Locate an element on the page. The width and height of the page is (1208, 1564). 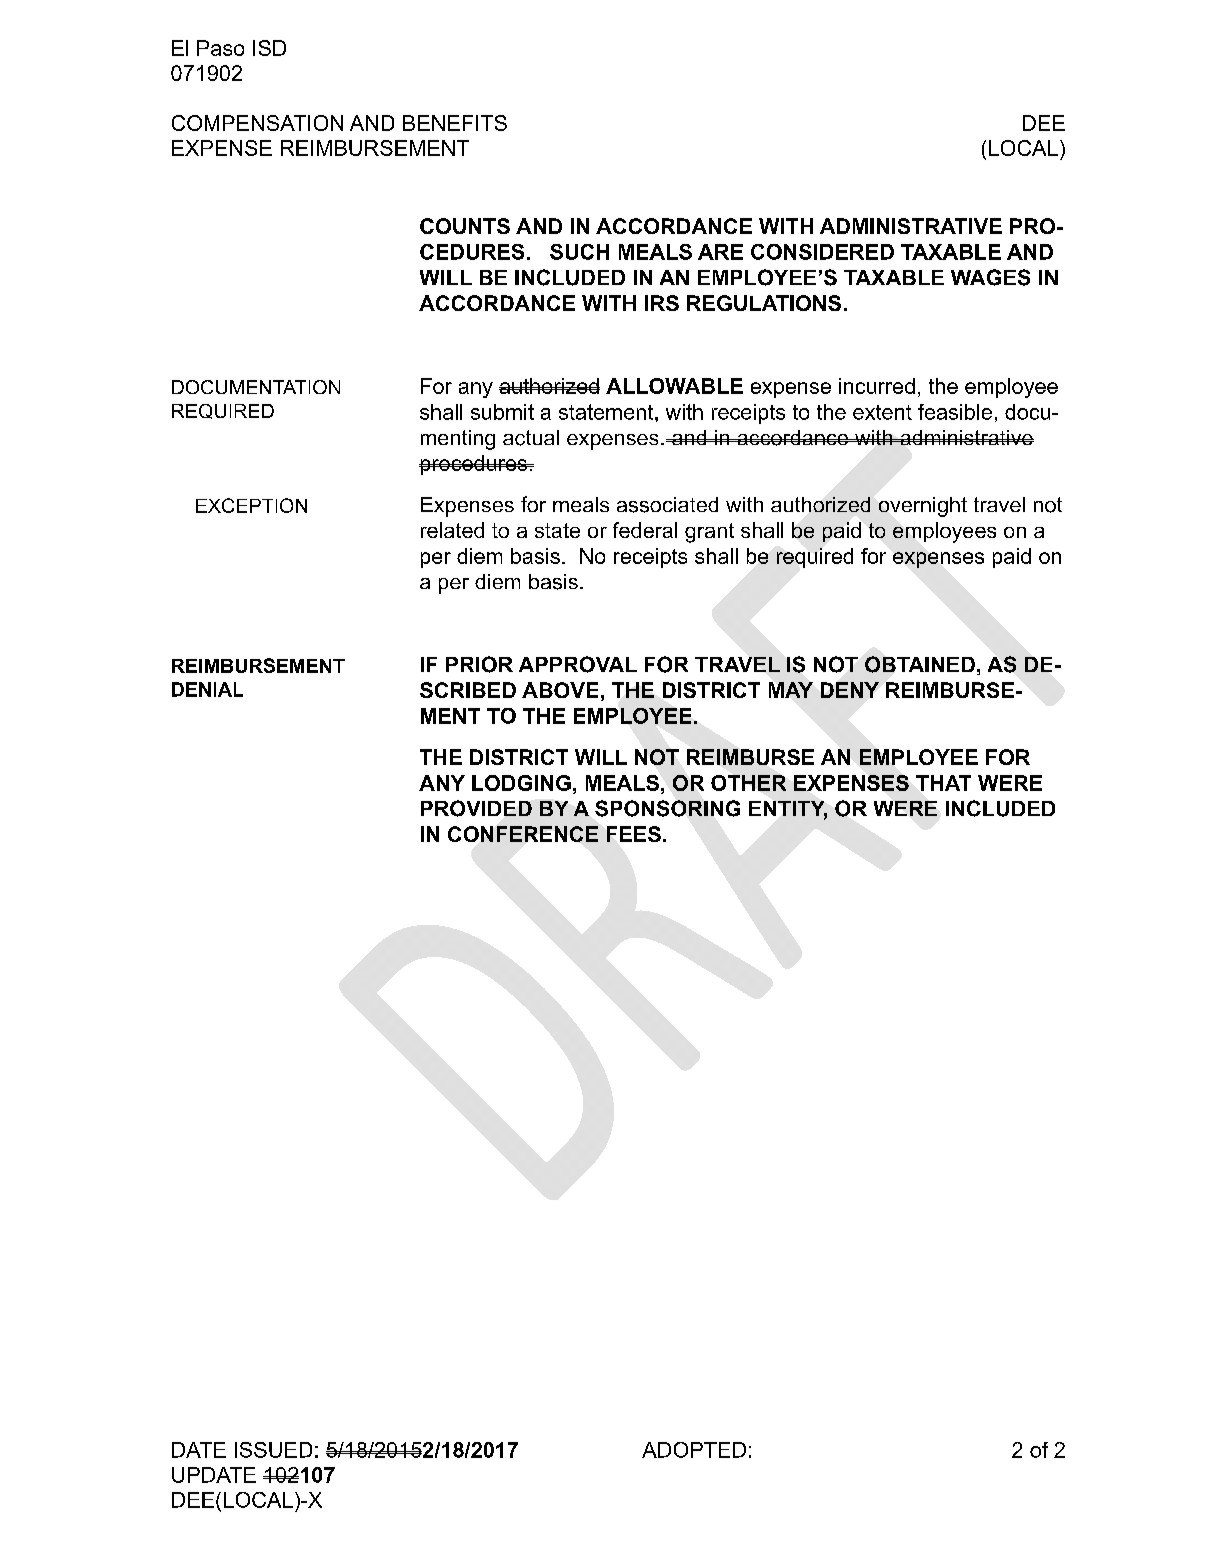
federal is located at coordinates (645, 530).
